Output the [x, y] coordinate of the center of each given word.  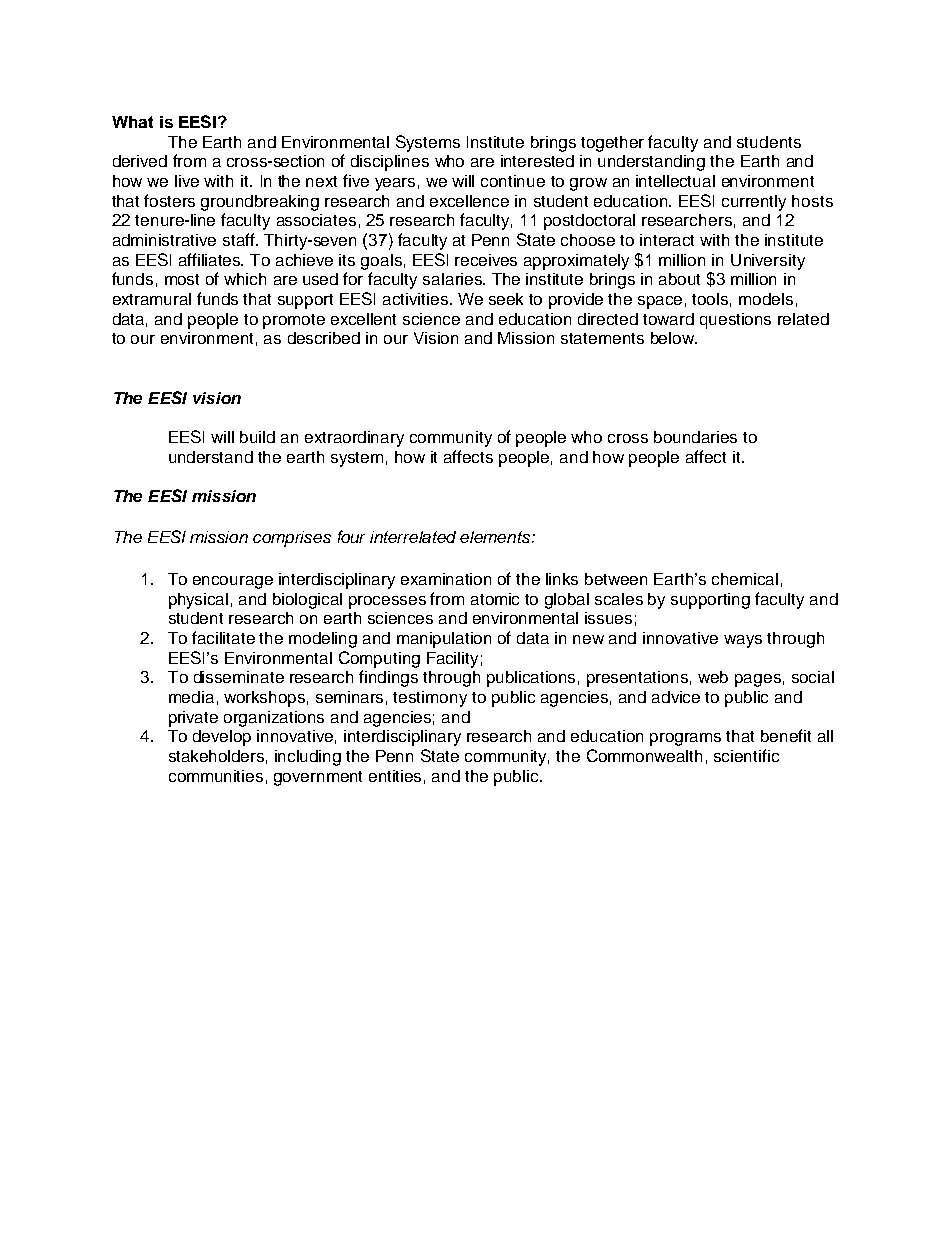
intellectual [675, 181]
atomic [495, 599]
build [257, 437]
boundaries [695, 437]
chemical [745, 579]
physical [198, 601]
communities [216, 776]
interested [537, 161]
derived [140, 161]
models [766, 299]
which [245, 279]
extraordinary [354, 439]
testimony [430, 699]
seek [506, 299]
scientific [746, 755]
